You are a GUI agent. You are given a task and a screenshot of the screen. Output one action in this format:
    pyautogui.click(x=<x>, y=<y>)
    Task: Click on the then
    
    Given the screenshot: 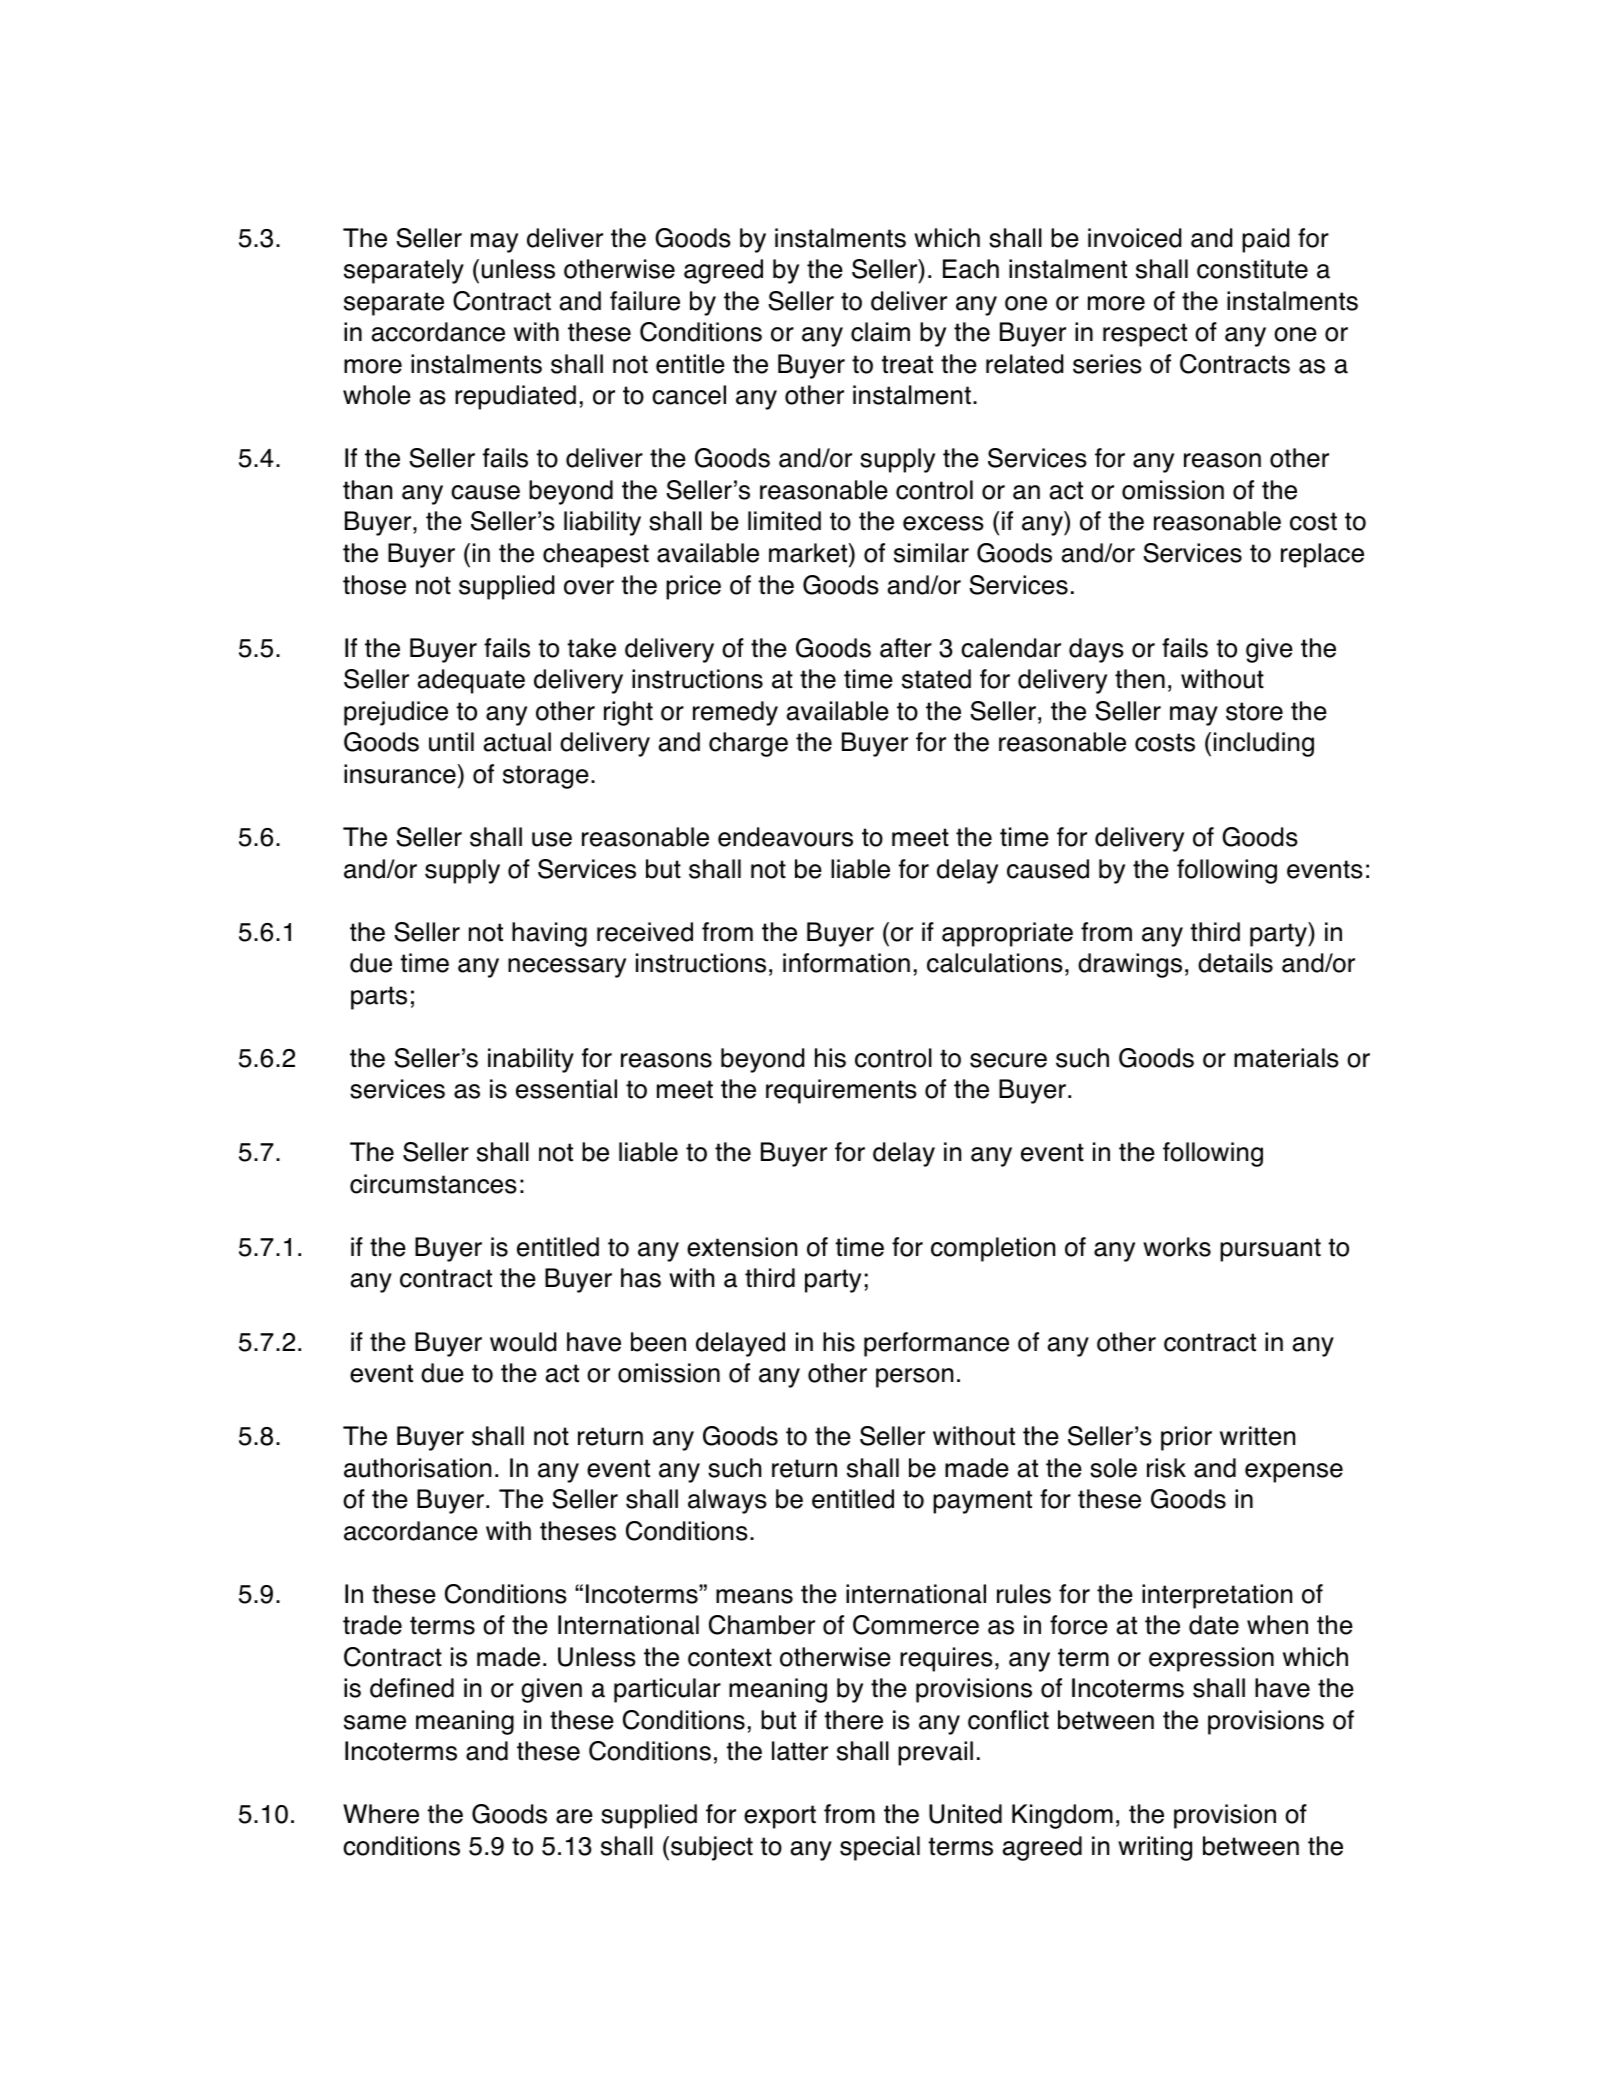 What is the action you would take?
    pyautogui.click(x=1140, y=679)
